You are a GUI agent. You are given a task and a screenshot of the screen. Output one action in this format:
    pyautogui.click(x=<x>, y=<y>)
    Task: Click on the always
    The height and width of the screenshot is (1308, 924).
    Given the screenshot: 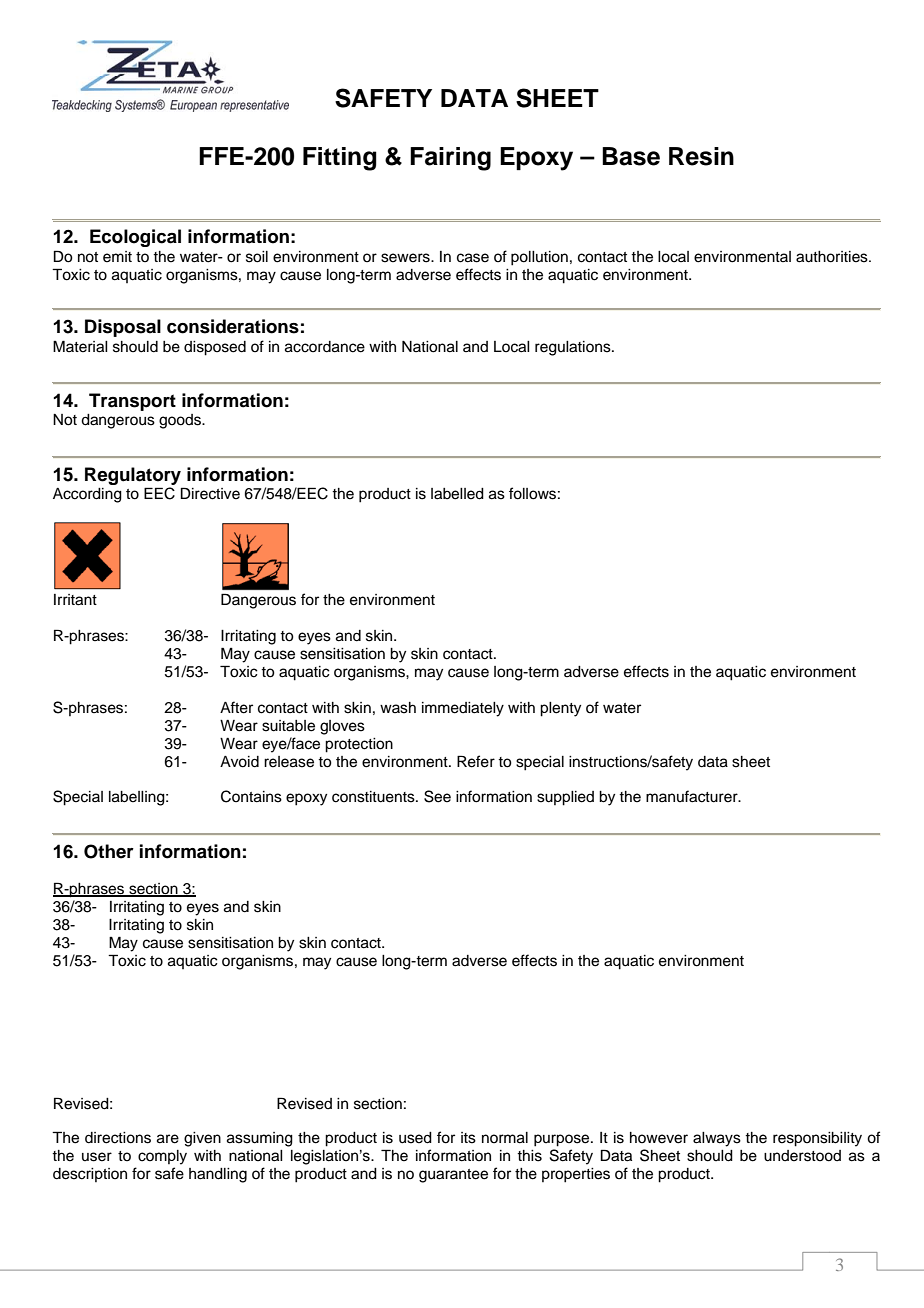 What is the action you would take?
    pyautogui.click(x=717, y=1139)
